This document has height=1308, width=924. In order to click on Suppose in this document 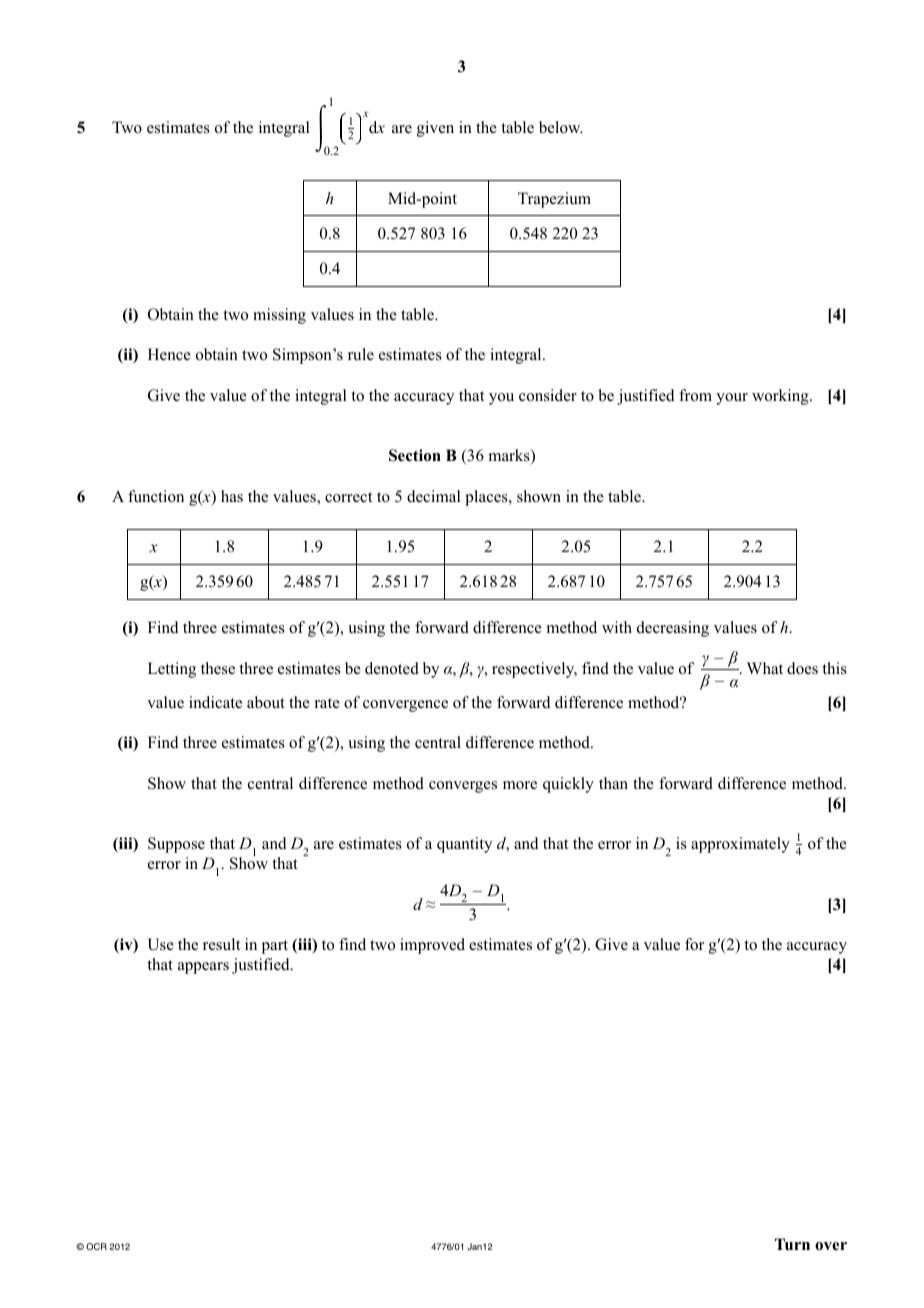, I will do `click(176, 845)`.
